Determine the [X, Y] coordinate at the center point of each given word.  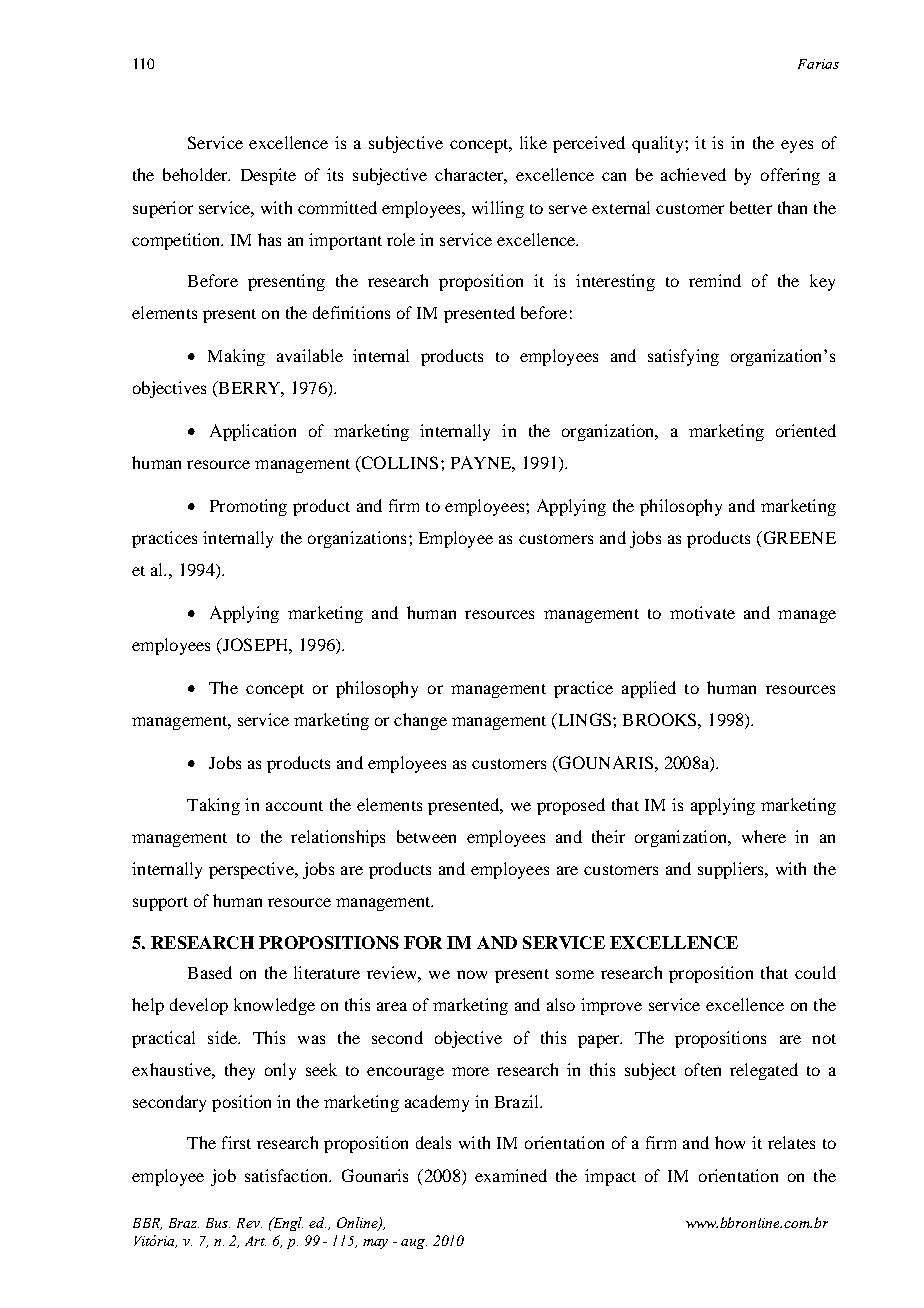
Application [253, 432]
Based [210, 972]
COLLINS [398, 464]
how [730, 1142]
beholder [196, 174]
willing [498, 209]
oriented [806, 430]
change [420, 721]
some [575, 974]
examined [511, 1175]
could [815, 972]
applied [649, 689]
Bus [218, 1223]
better [751, 207]
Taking [213, 806]
